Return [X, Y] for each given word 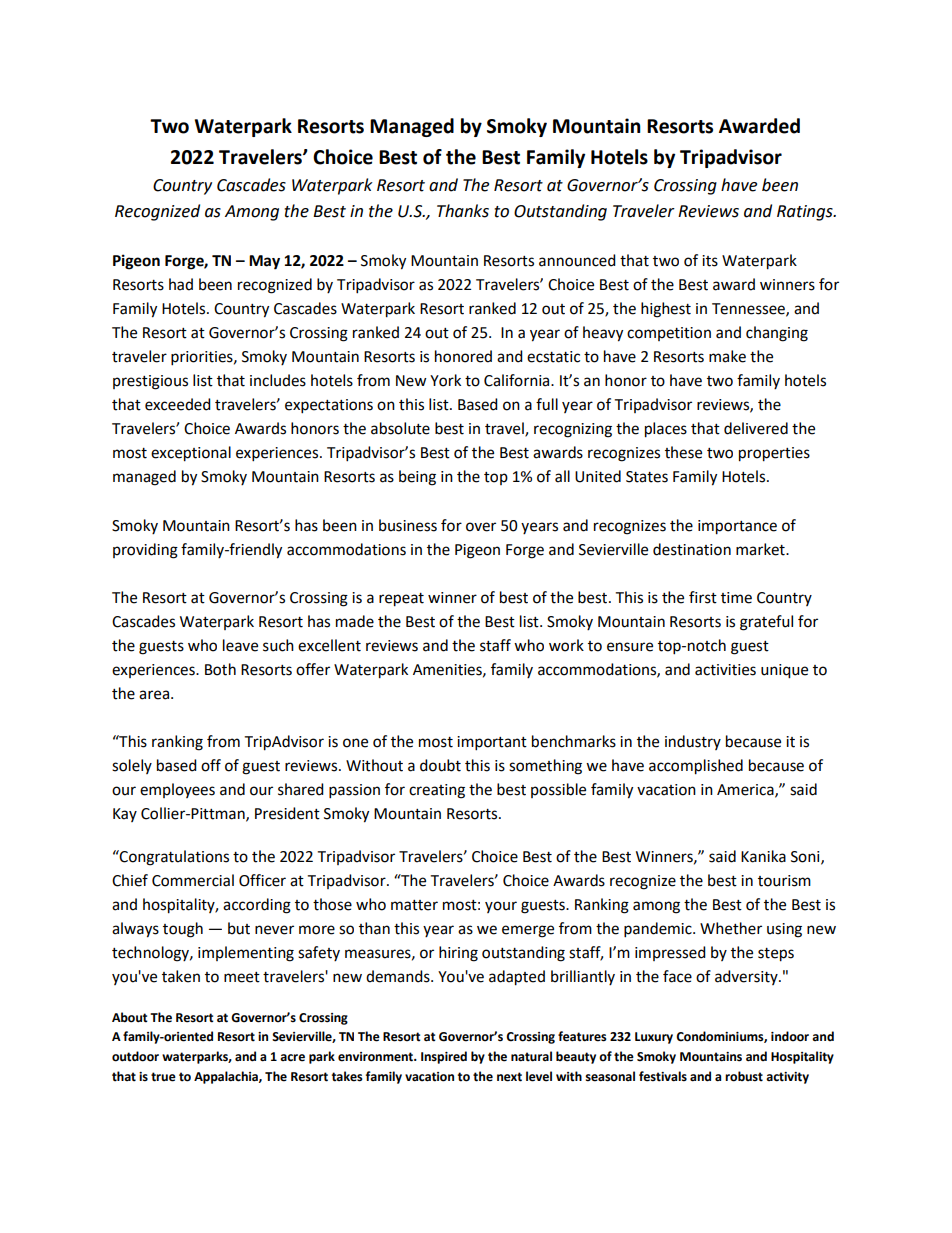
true [163, 1077]
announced [577, 260]
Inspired [444, 1057]
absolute [400, 428]
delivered [756, 428]
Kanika [763, 856]
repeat [401, 600]
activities [725, 670]
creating [437, 791]
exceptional [191, 454]
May [264, 262]
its [710, 261]
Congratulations [173, 858]
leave [240, 645]
